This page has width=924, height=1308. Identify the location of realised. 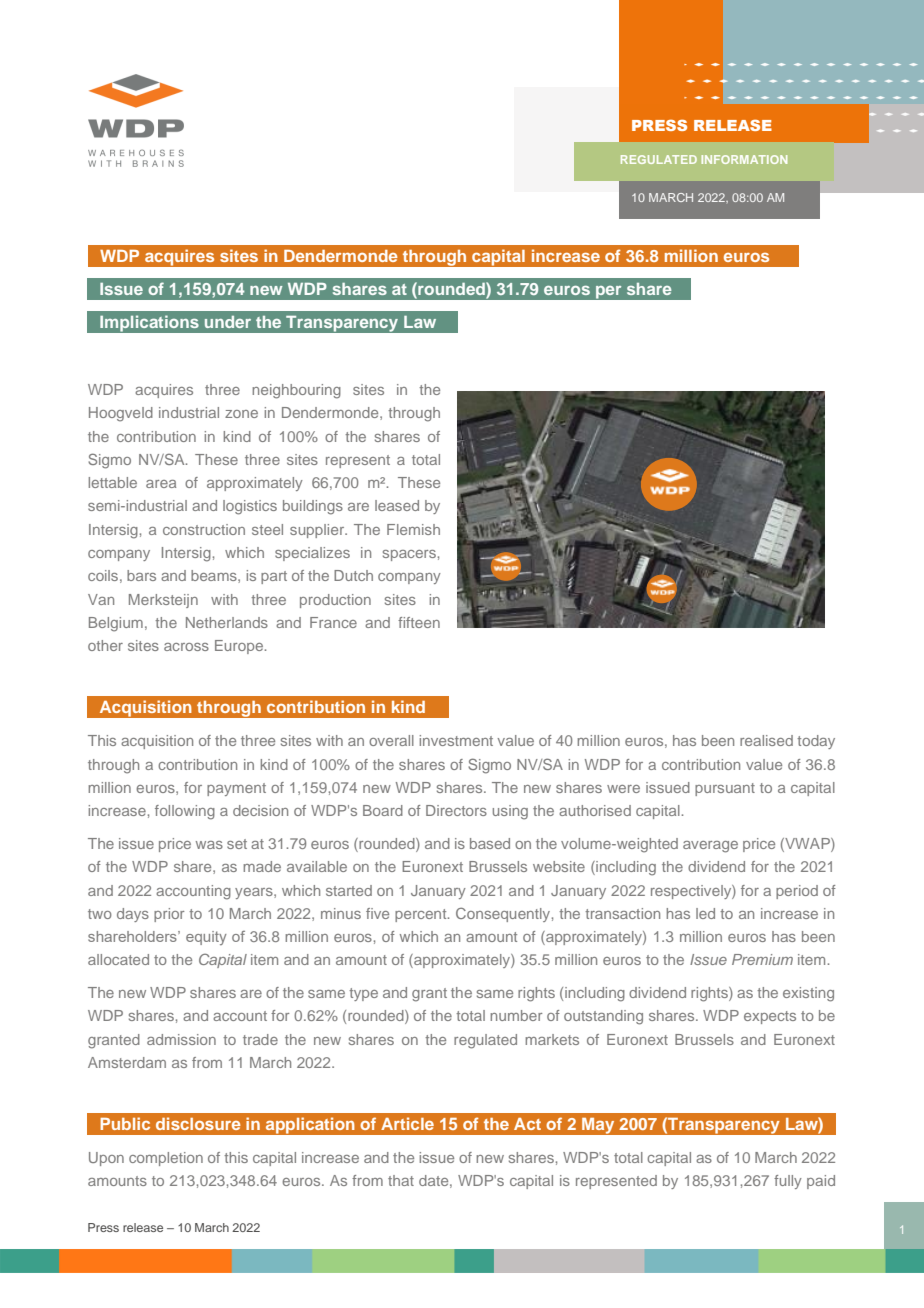
(766, 740).
